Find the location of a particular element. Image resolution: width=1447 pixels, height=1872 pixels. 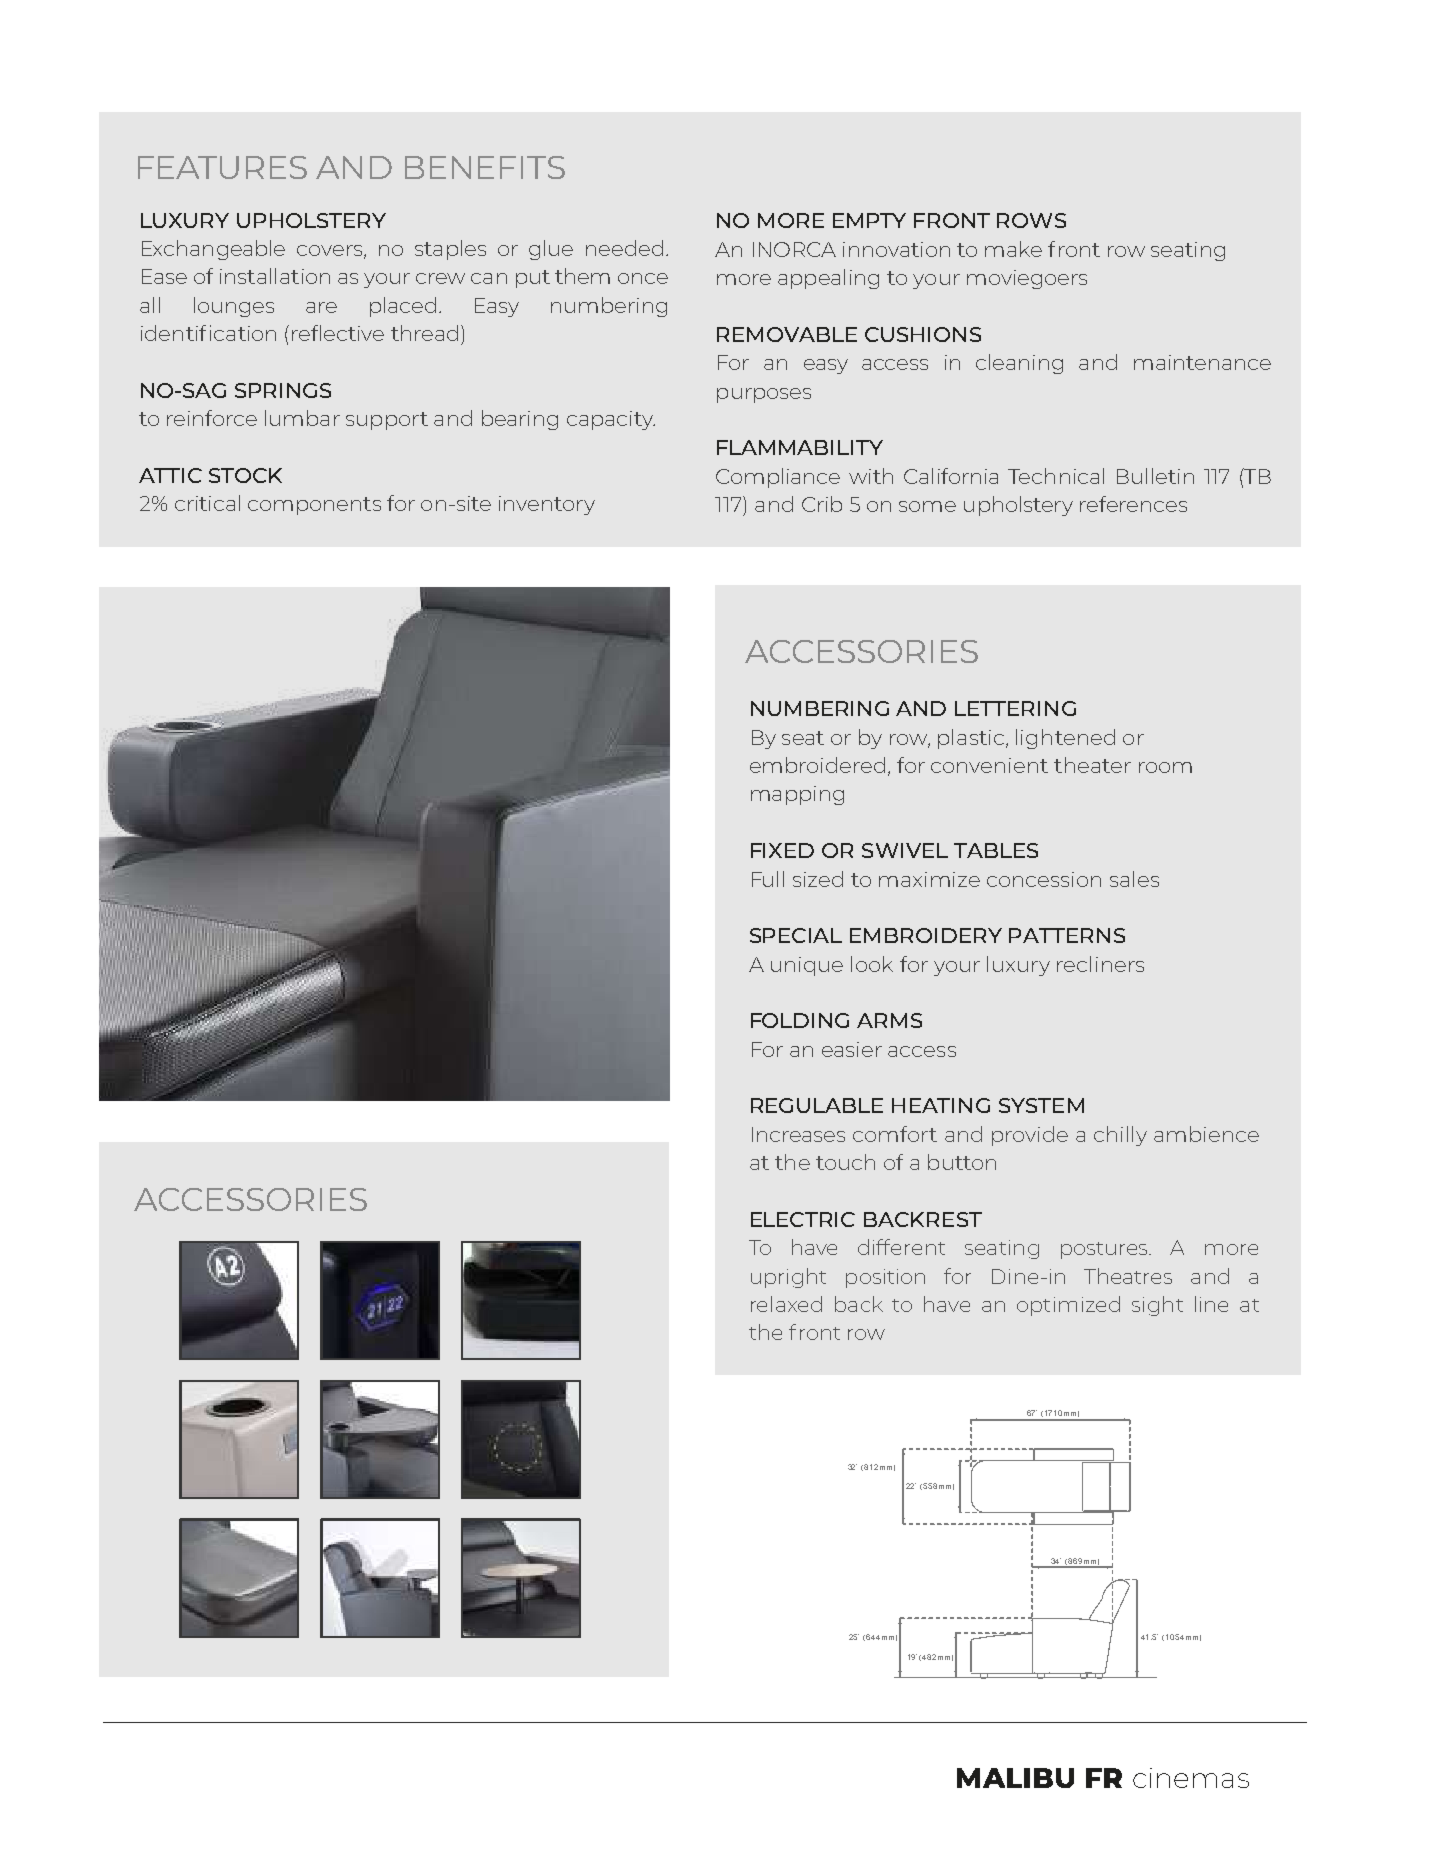

MALIBU is located at coordinates (1015, 1778).
